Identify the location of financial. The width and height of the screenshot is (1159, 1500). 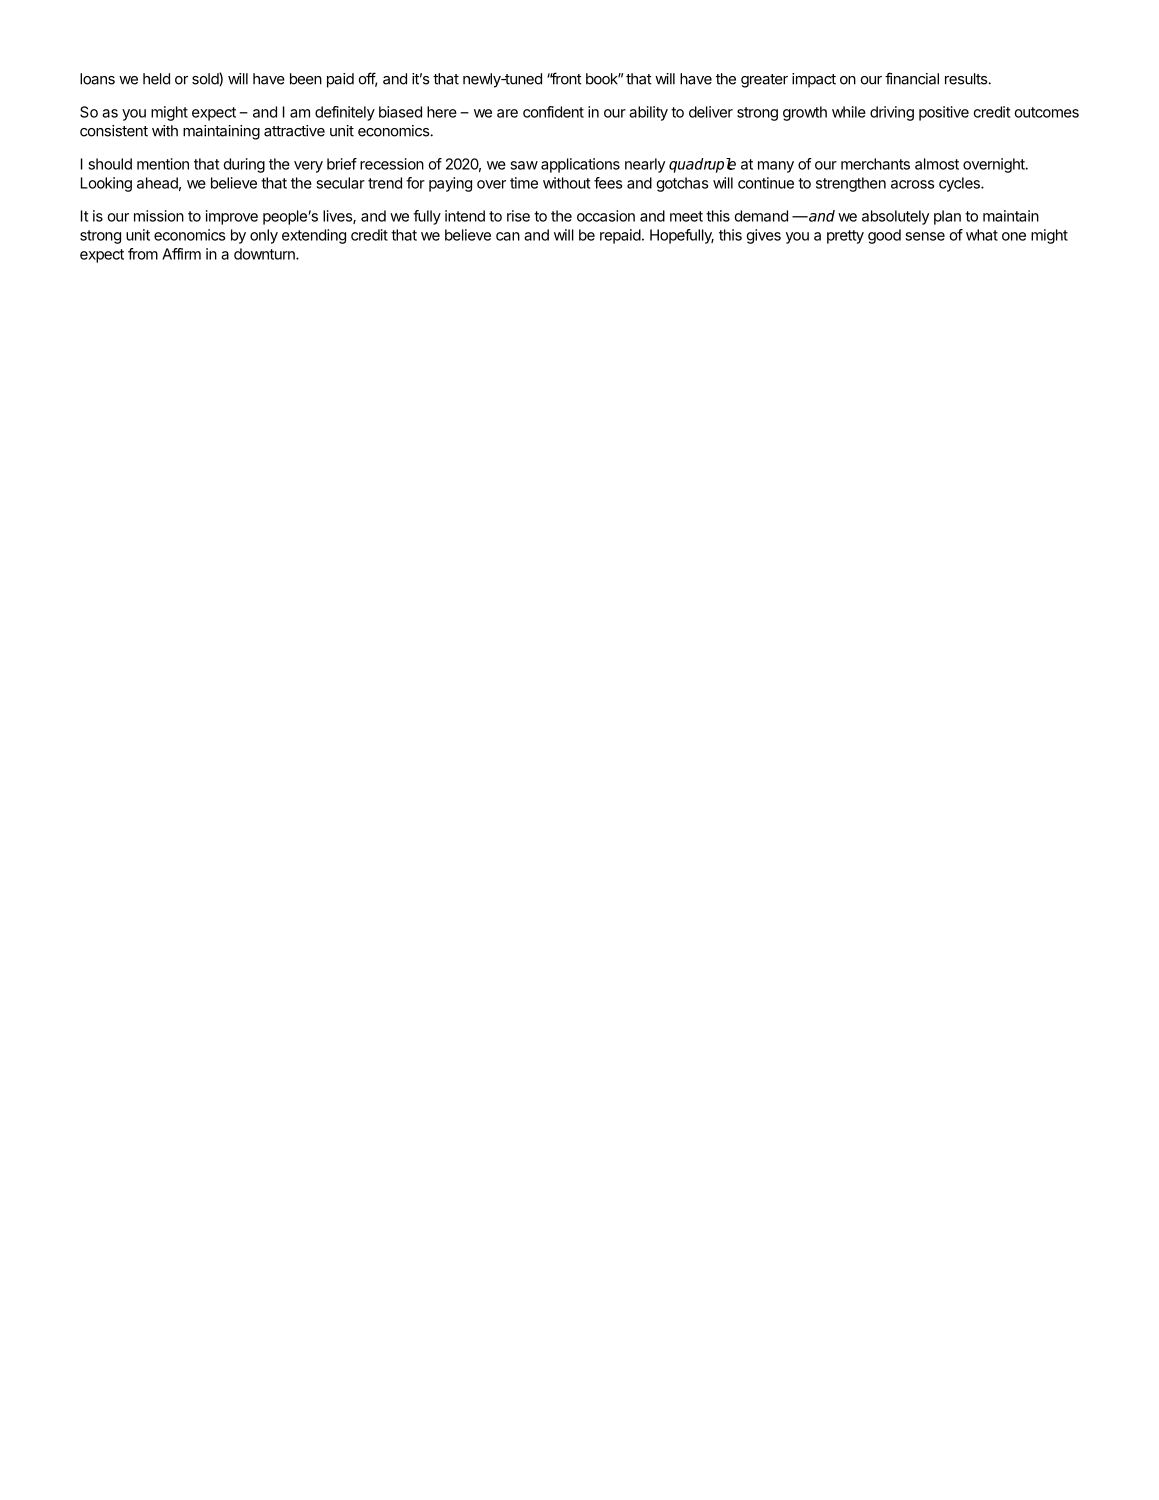
(912, 78).
